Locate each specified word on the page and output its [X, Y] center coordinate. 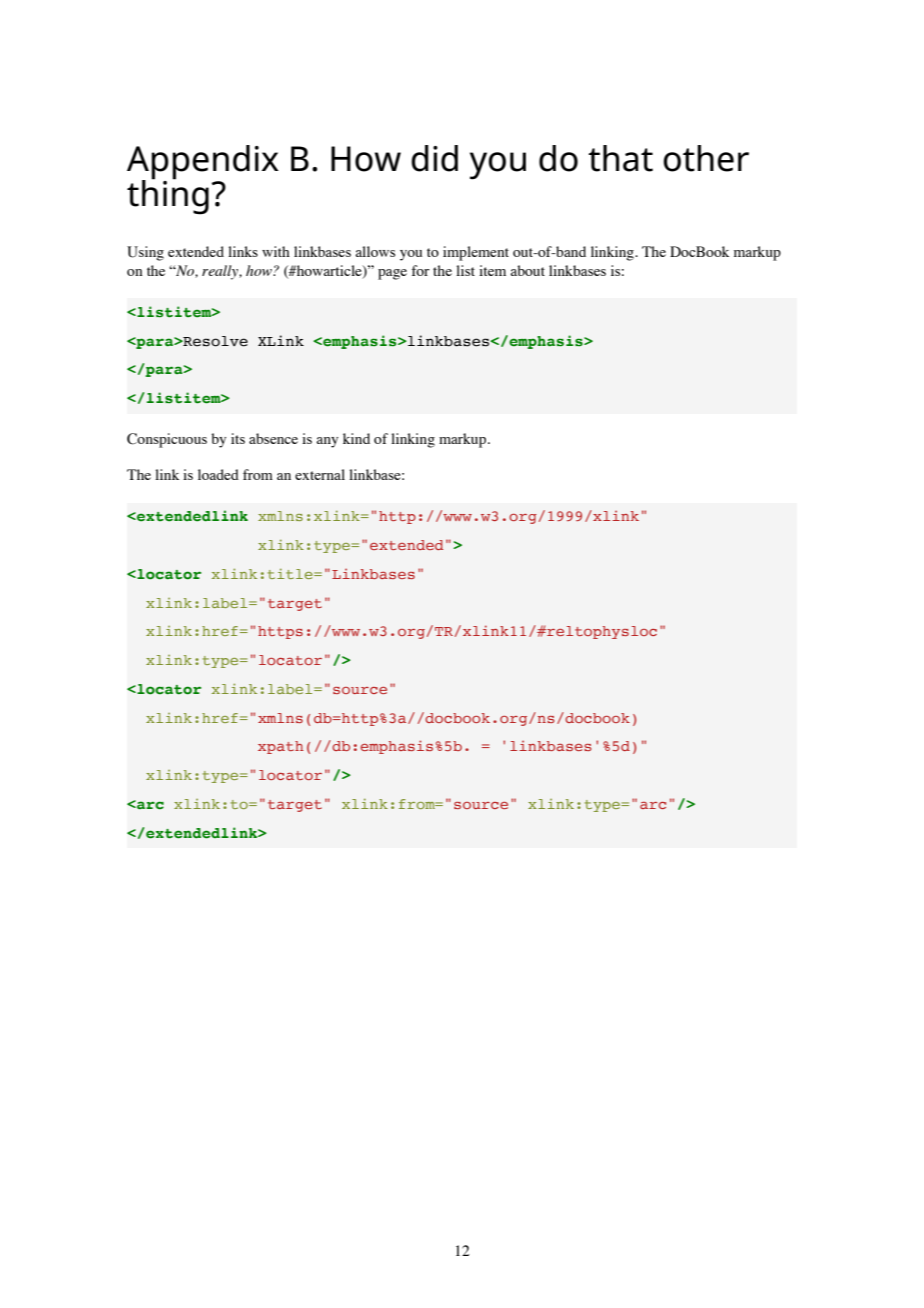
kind [356, 438]
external [320, 474]
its [238, 438]
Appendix [203, 163]
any [327, 442]
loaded [218, 474]
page [392, 274]
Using [145, 253]
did [434, 158]
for [421, 270]
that [620, 158]
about [527, 270]
